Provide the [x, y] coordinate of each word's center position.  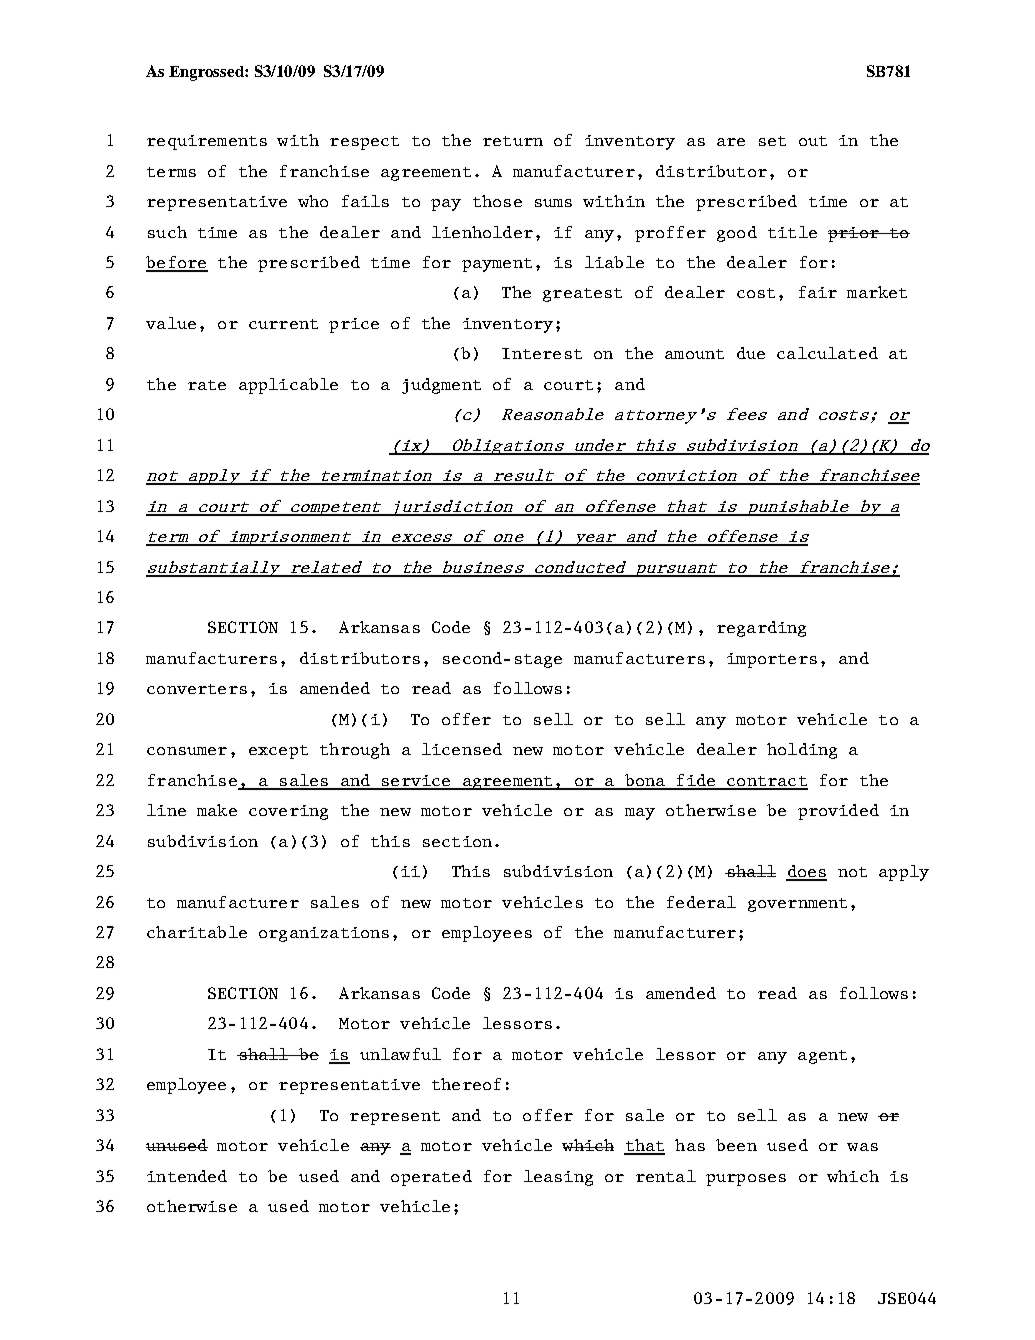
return [513, 141]
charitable [197, 932]
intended [187, 1176]
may [640, 814]
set [772, 141]
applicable [288, 386]
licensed [462, 749]
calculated [827, 353]
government [797, 905]
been [736, 1145]
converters [197, 689]
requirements [207, 142]
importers [772, 660]
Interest [542, 353]
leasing [558, 1178]
